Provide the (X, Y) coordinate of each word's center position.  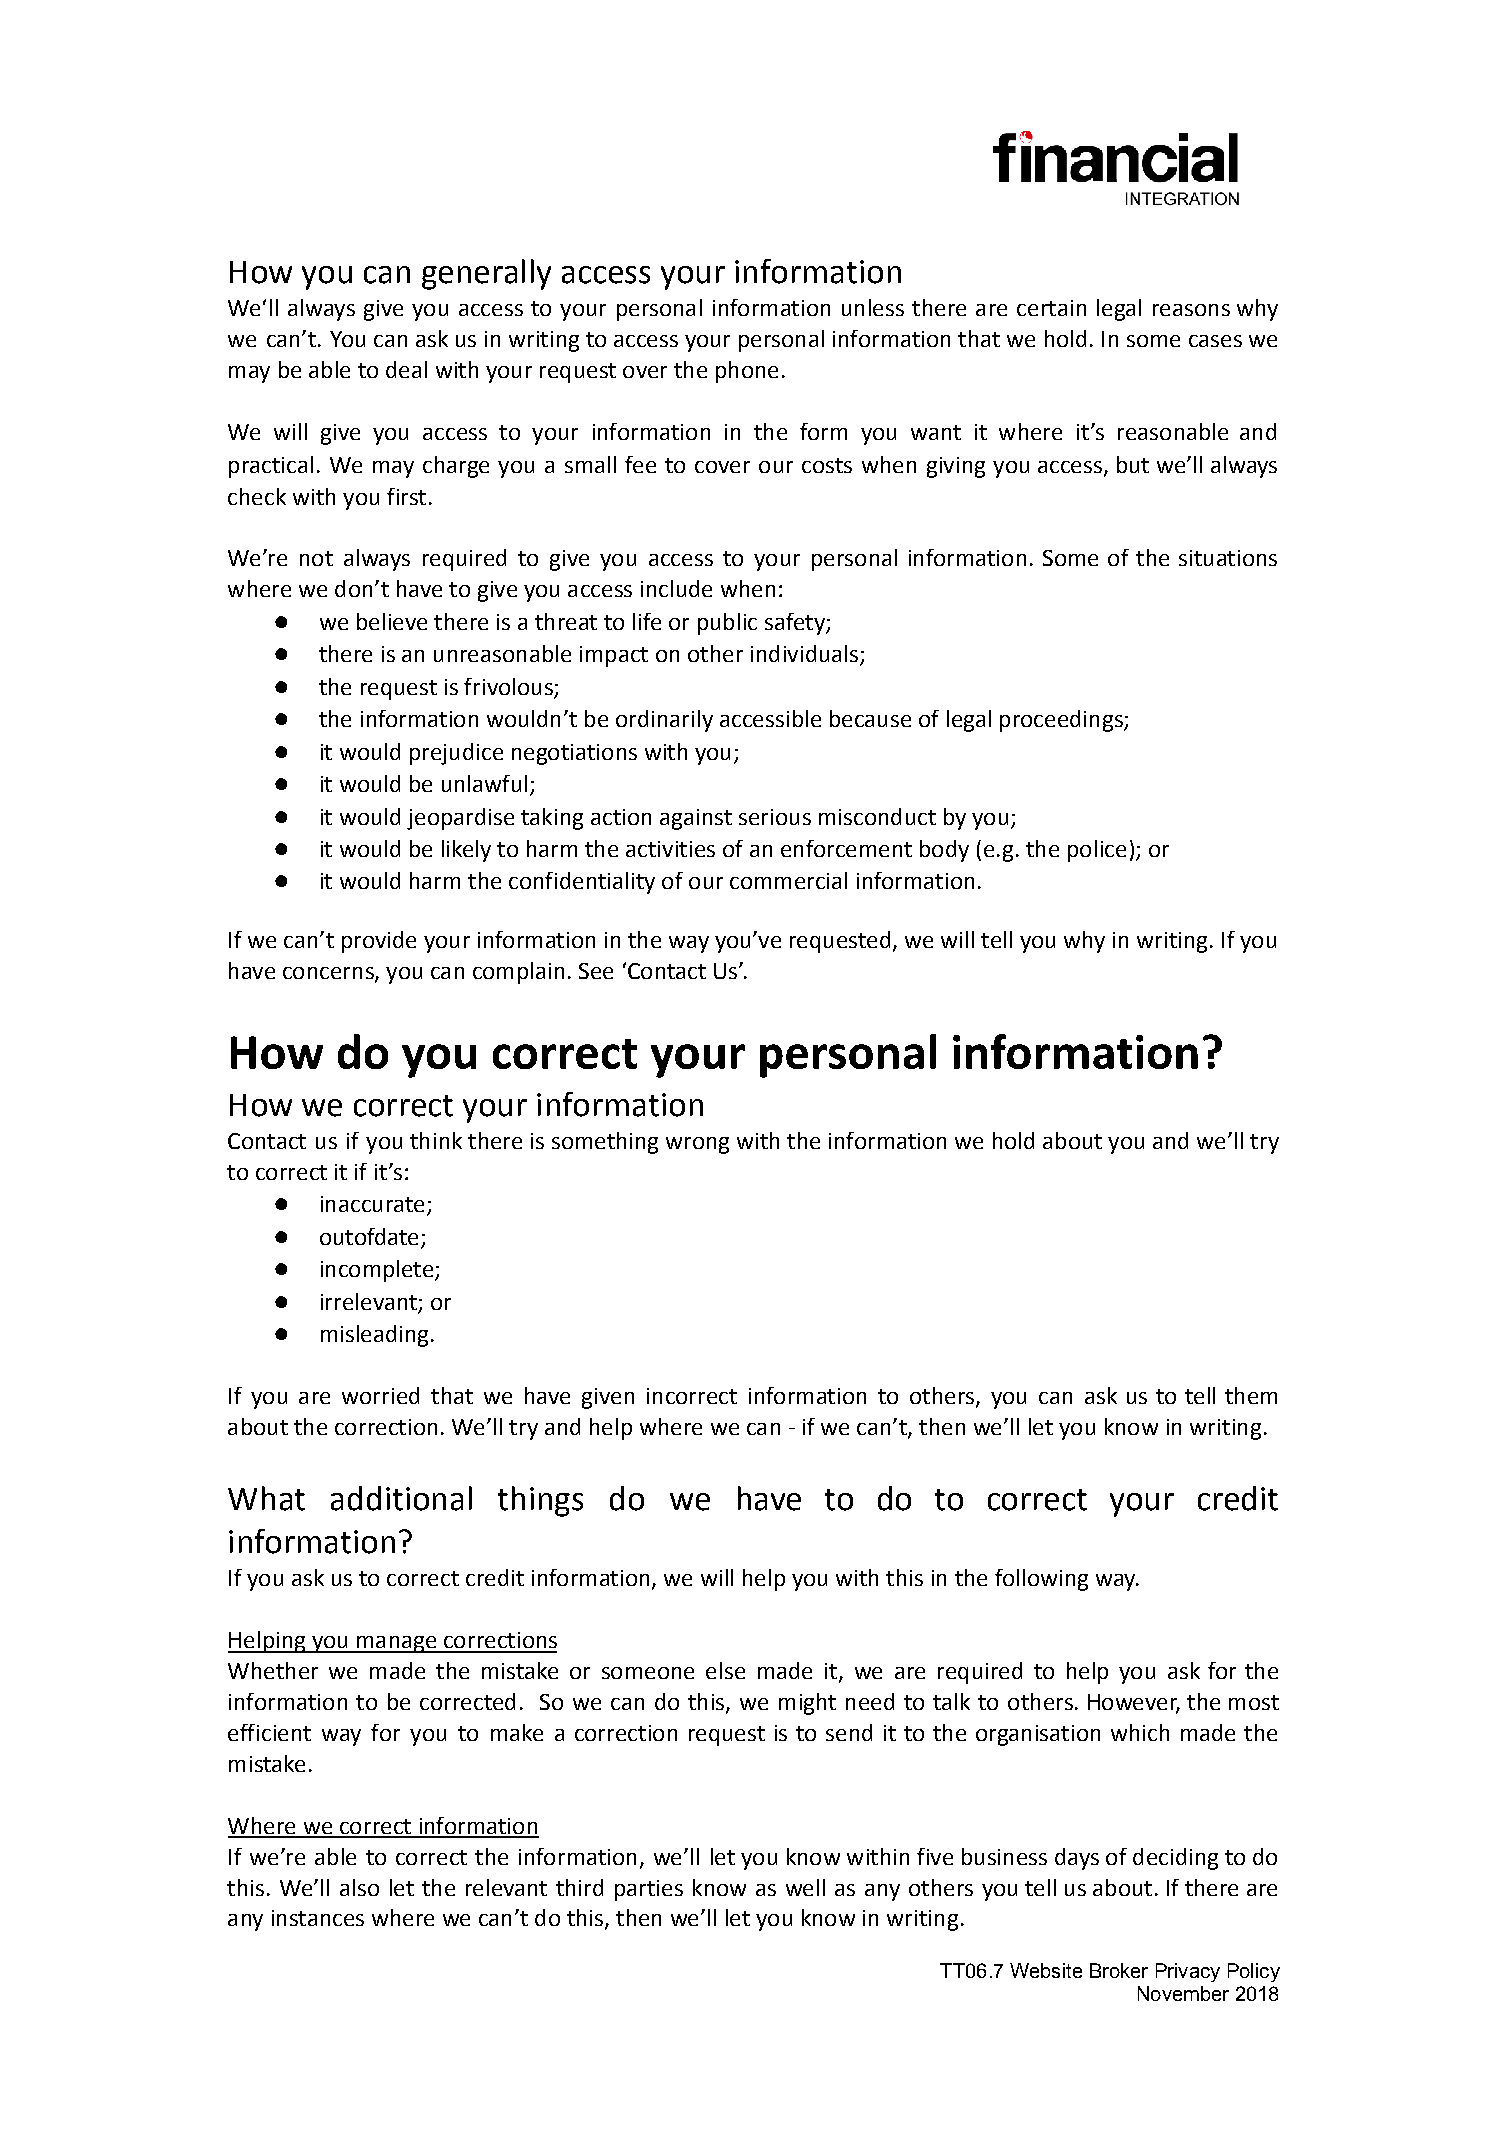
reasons (1191, 310)
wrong (697, 1145)
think (436, 1140)
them (1251, 1395)
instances (318, 1918)
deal (406, 369)
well (805, 1887)
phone (747, 372)
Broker (1119, 1970)
